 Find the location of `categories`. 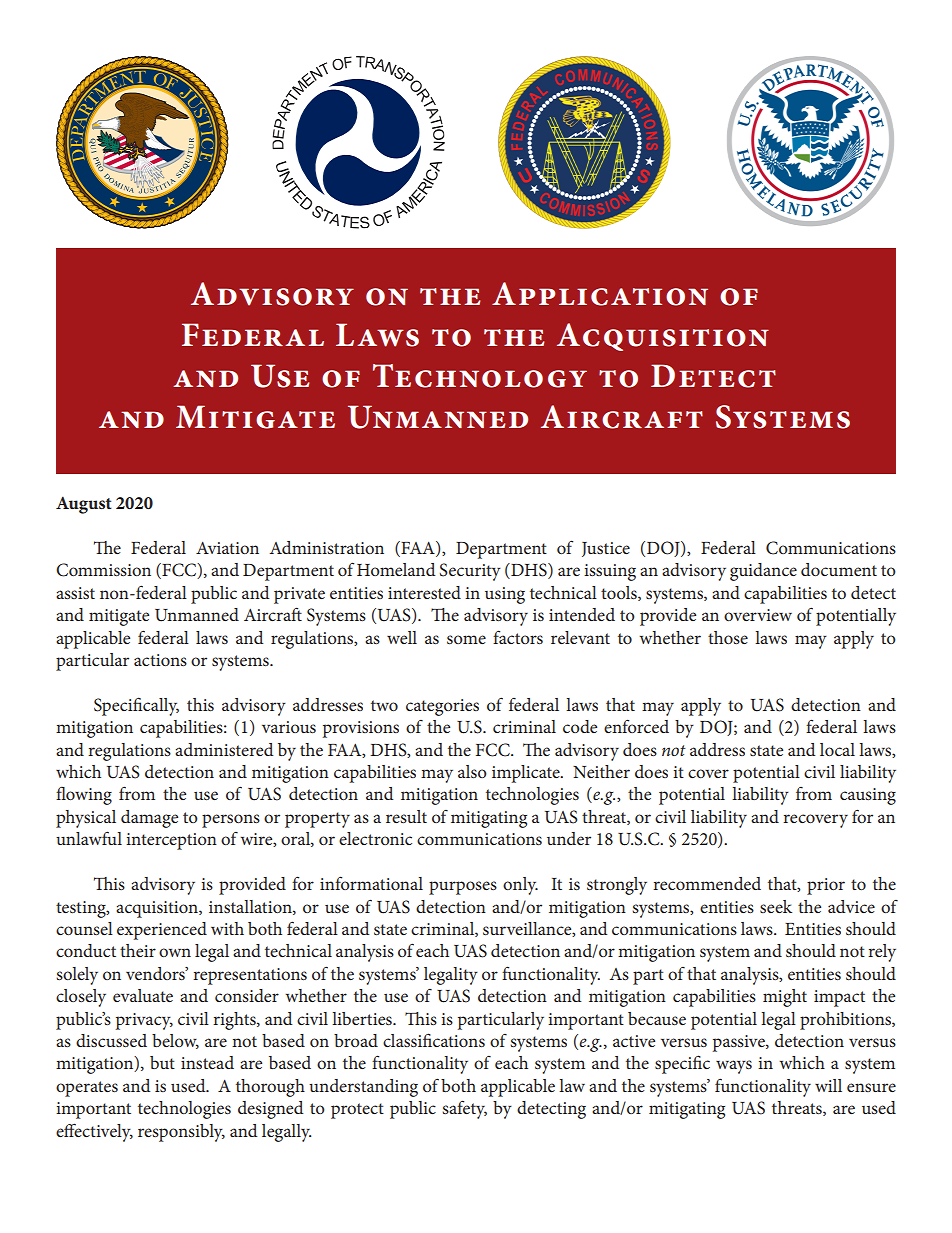

categories is located at coordinates (442, 707).
